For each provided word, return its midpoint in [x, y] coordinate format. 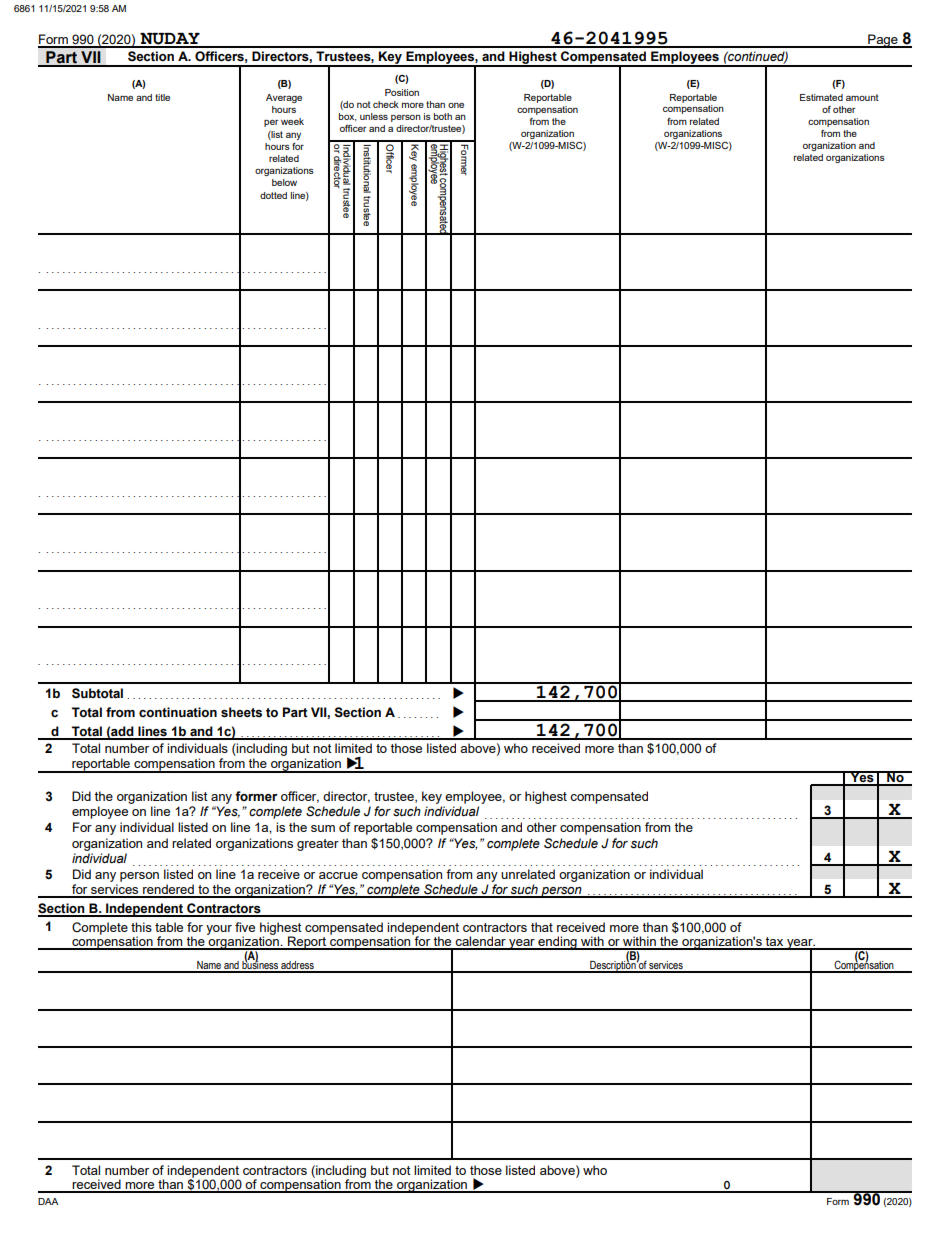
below [284, 182]
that [542, 927]
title [162, 97]
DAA [48, 1201]
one [456, 105]
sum [323, 828]
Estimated [821, 97]
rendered [168, 890]
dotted [273, 195]
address [297, 966]
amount [862, 97]
